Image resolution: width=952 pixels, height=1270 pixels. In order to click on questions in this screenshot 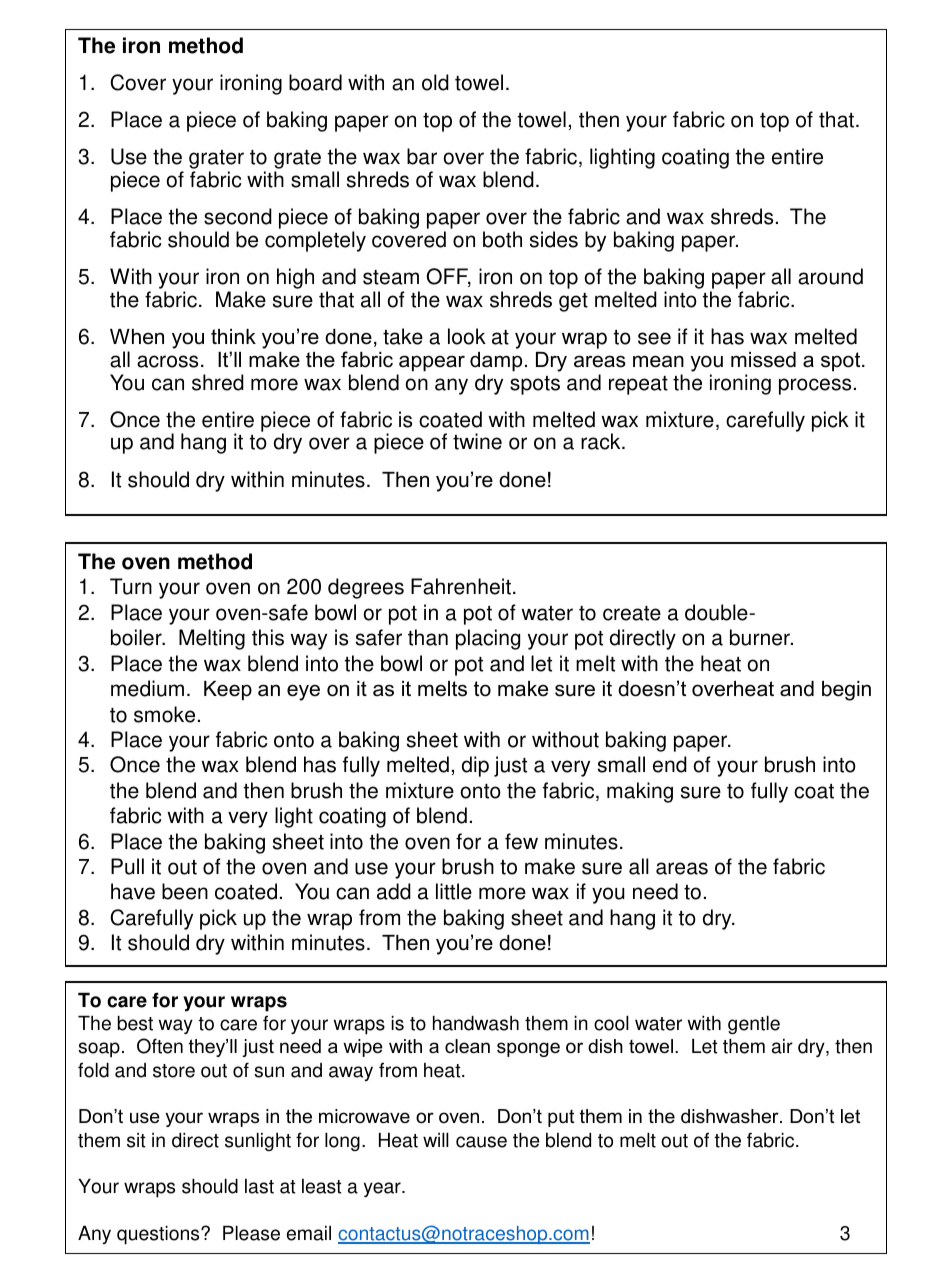, I will do `click(159, 1235)`.
